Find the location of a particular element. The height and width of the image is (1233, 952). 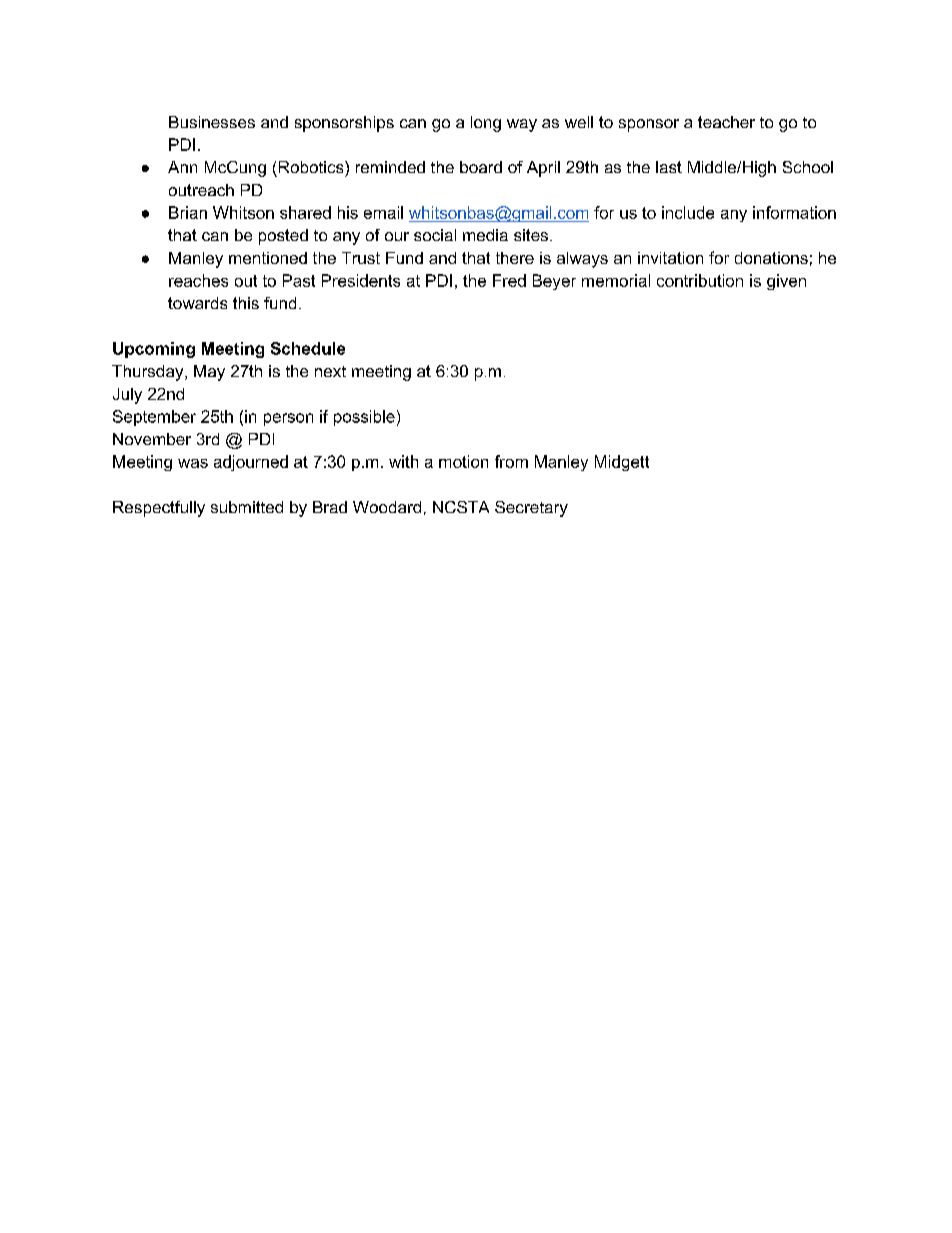

next is located at coordinates (330, 371).
